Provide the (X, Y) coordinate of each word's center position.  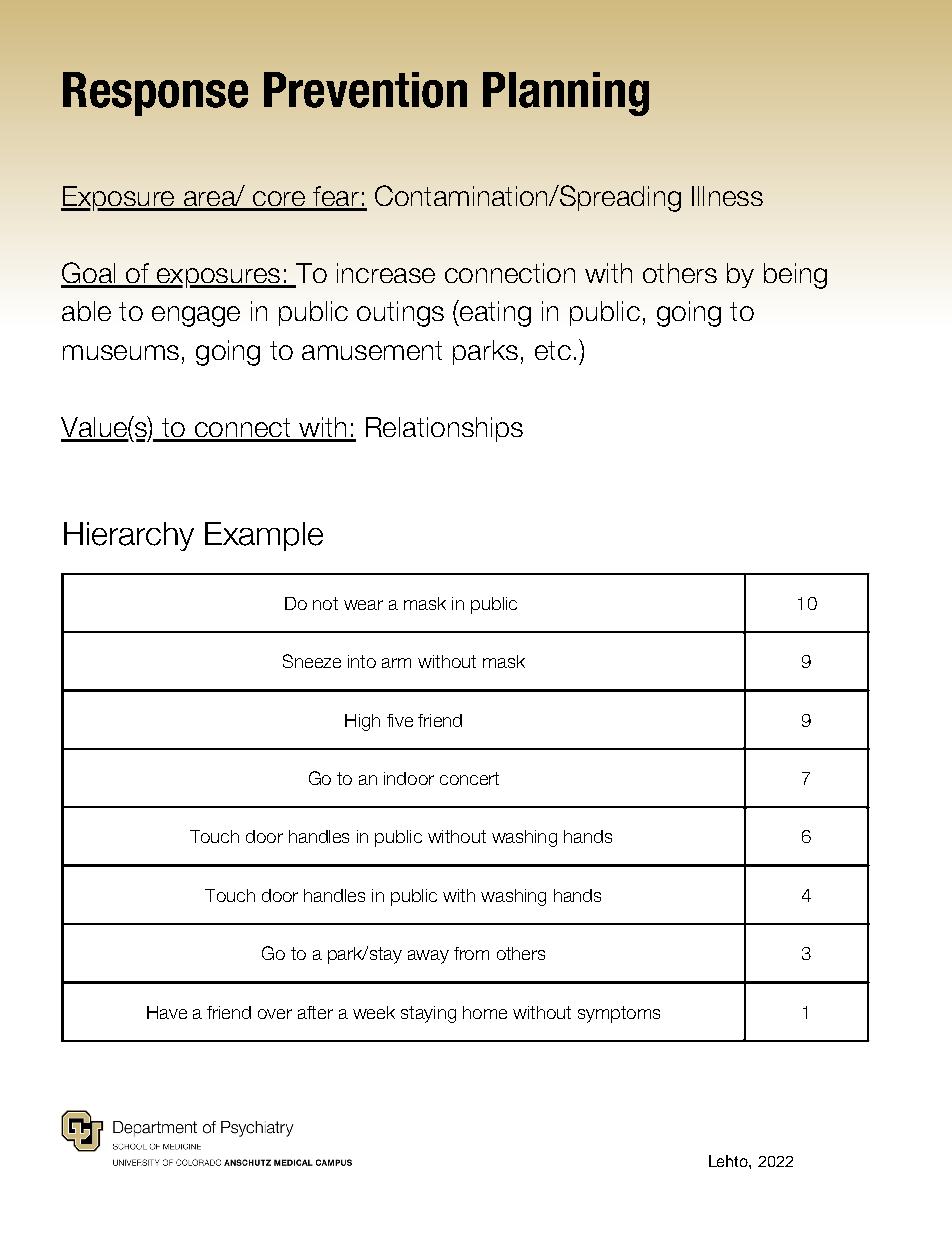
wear (363, 605)
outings (400, 314)
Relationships (444, 429)
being (795, 276)
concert (469, 778)
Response (155, 94)
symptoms (619, 1014)
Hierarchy (129, 536)
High (362, 722)
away (428, 957)
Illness (727, 196)
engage (196, 316)
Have (167, 1012)
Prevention (365, 90)
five (400, 720)
